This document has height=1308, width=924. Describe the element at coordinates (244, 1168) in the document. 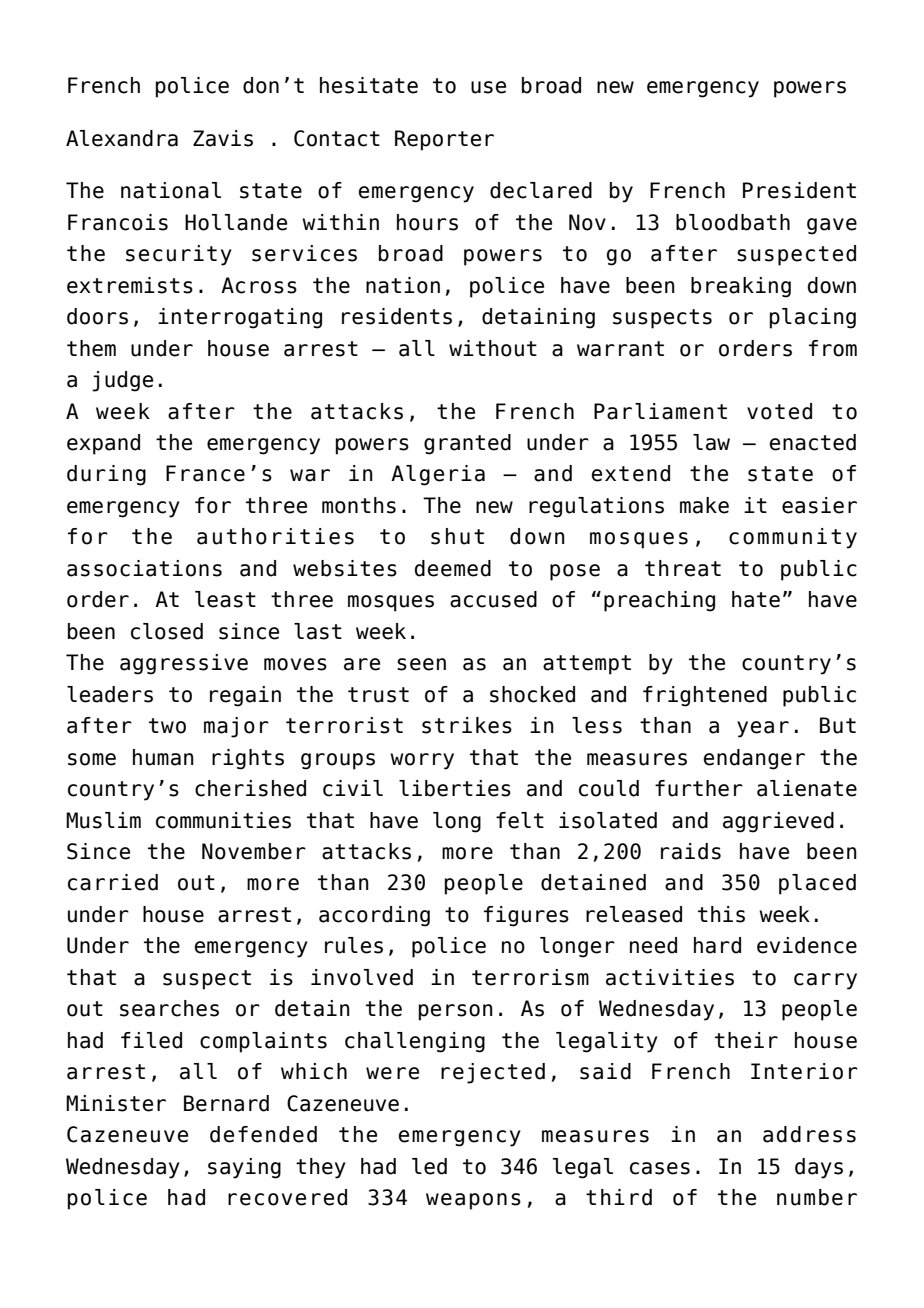

I see `saying` at that location.
